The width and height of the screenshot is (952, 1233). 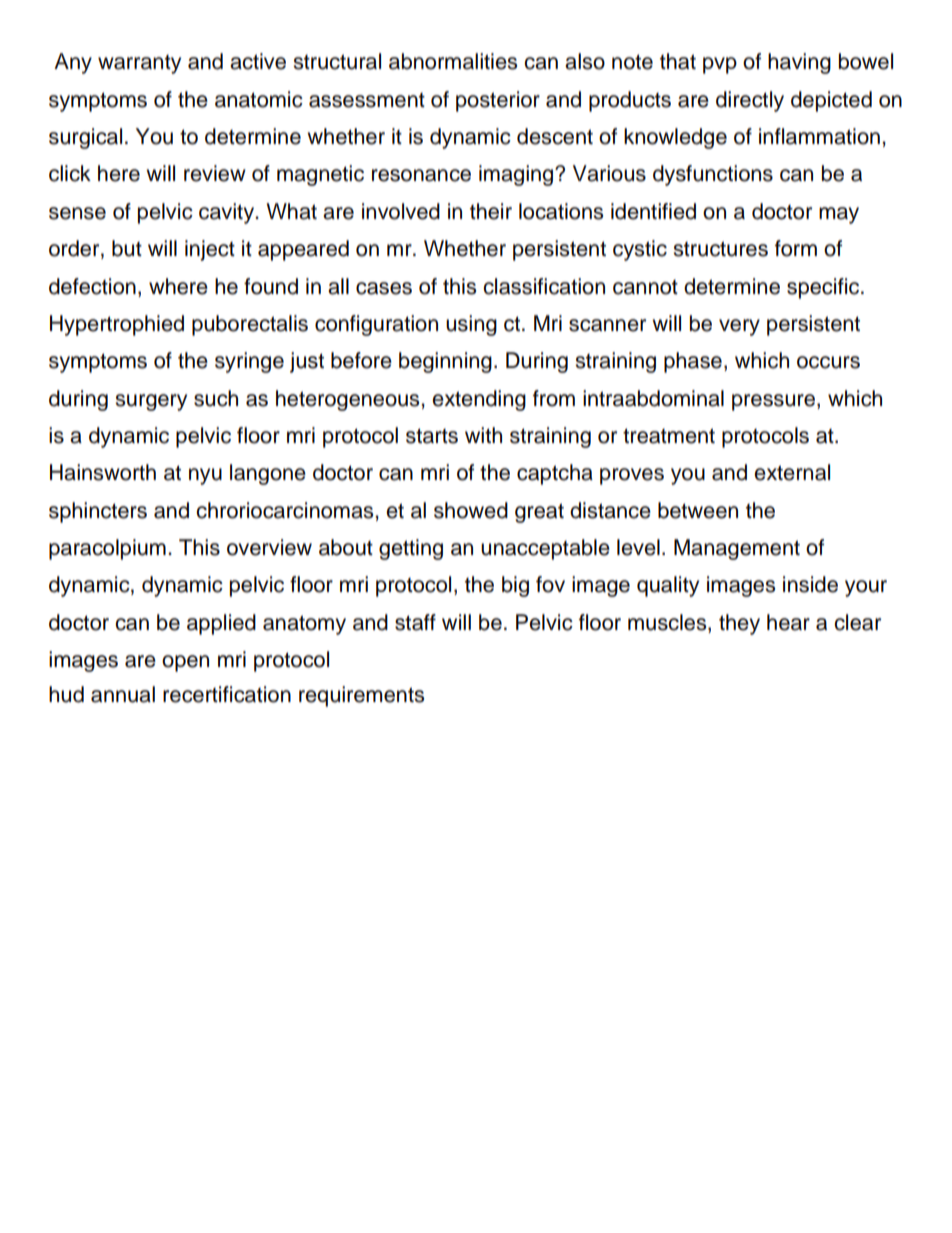 I want to click on warranty, so click(x=139, y=64).
